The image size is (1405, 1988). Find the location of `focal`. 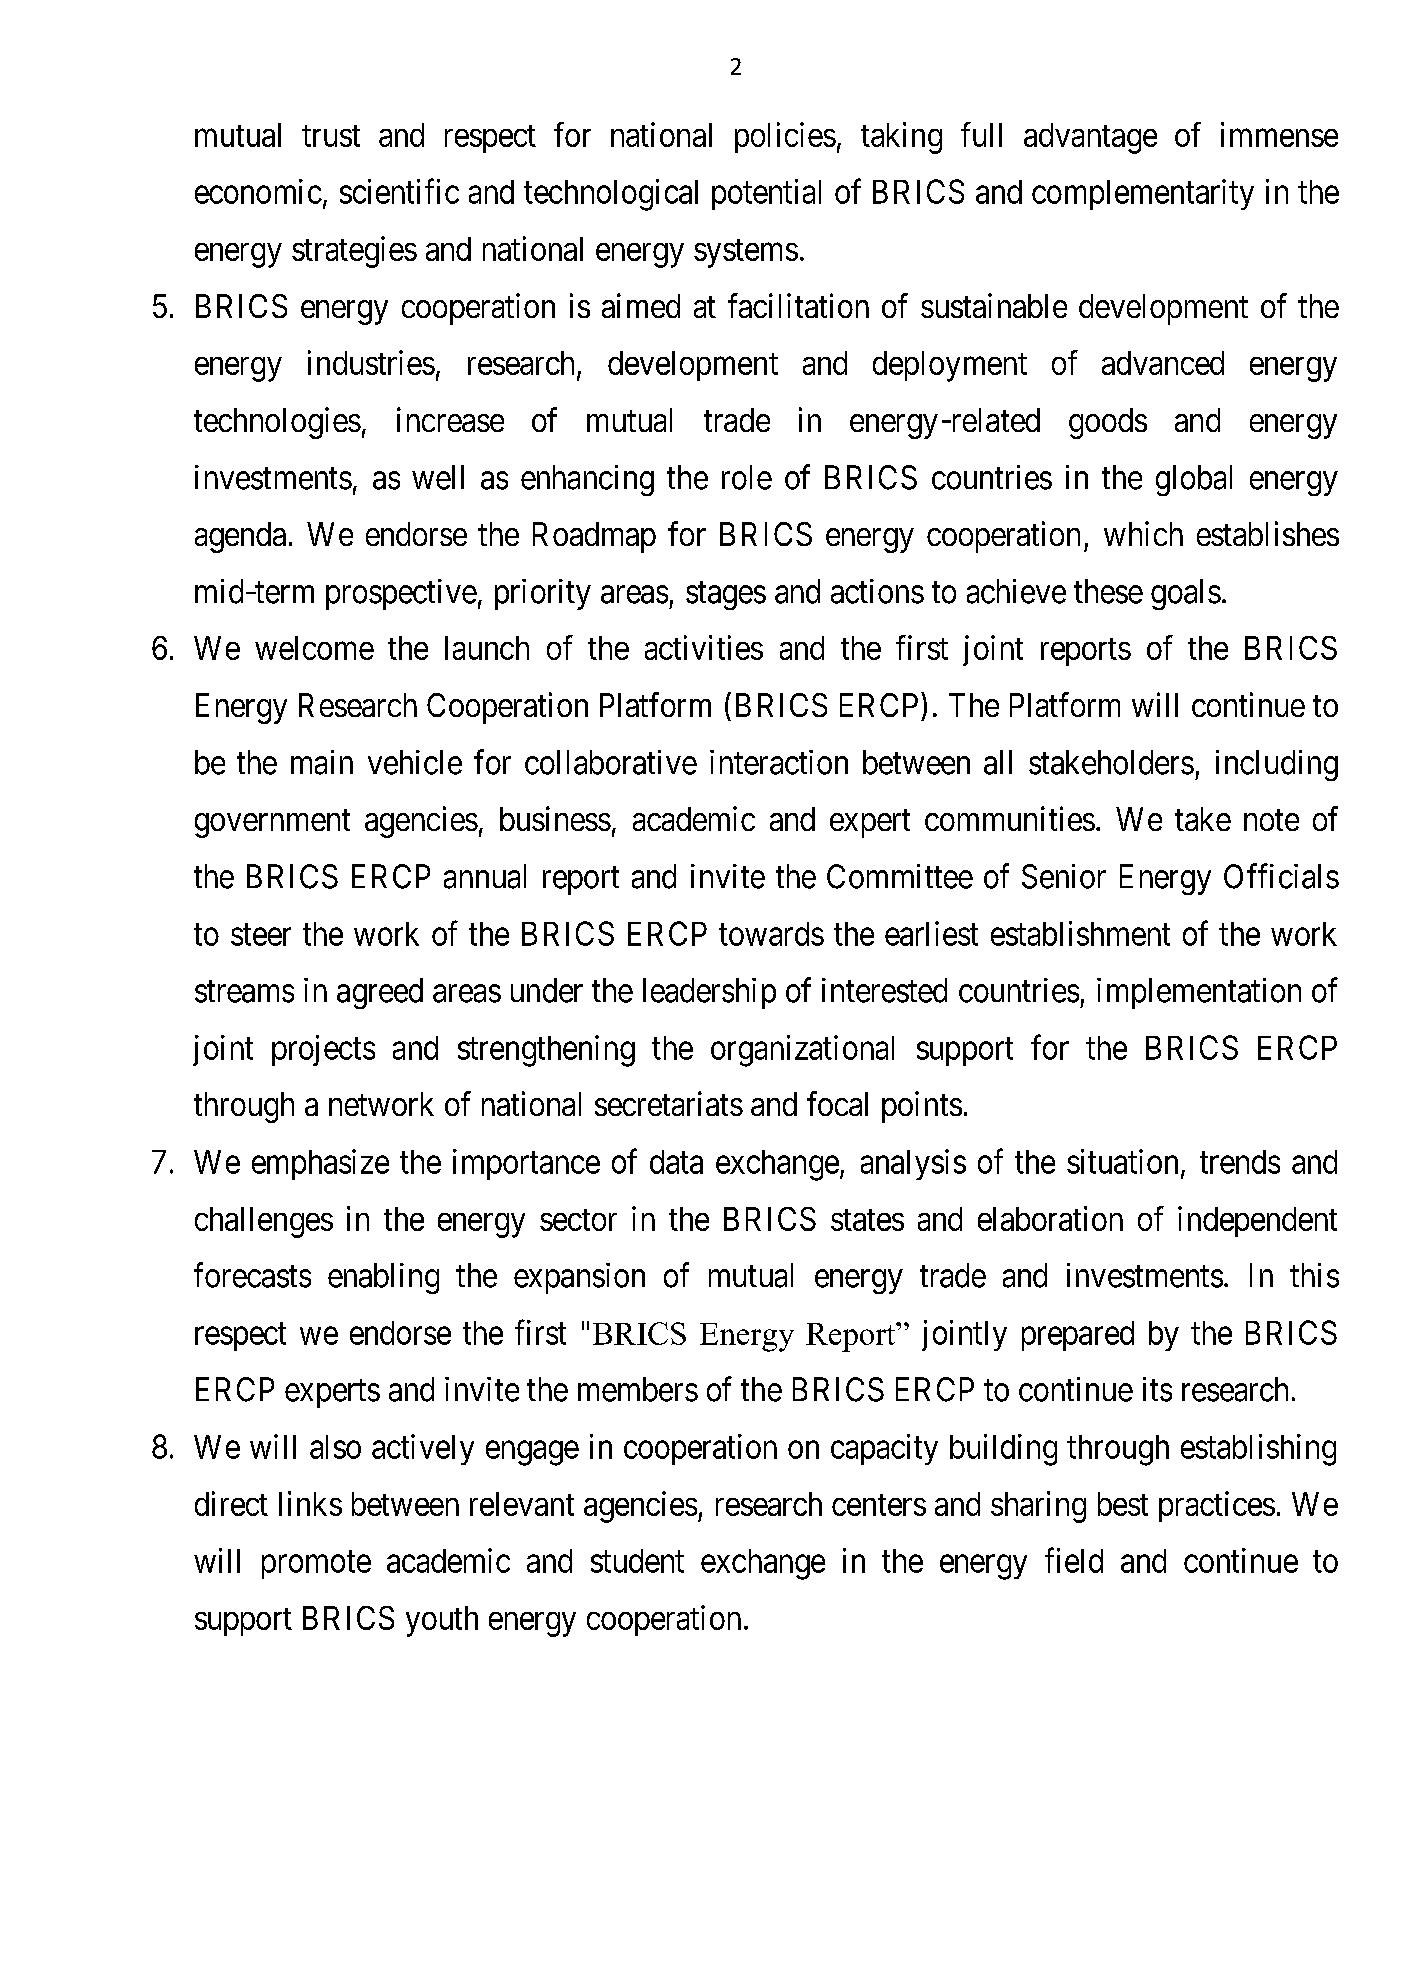

focal is located at coordinates (837, 1103).
